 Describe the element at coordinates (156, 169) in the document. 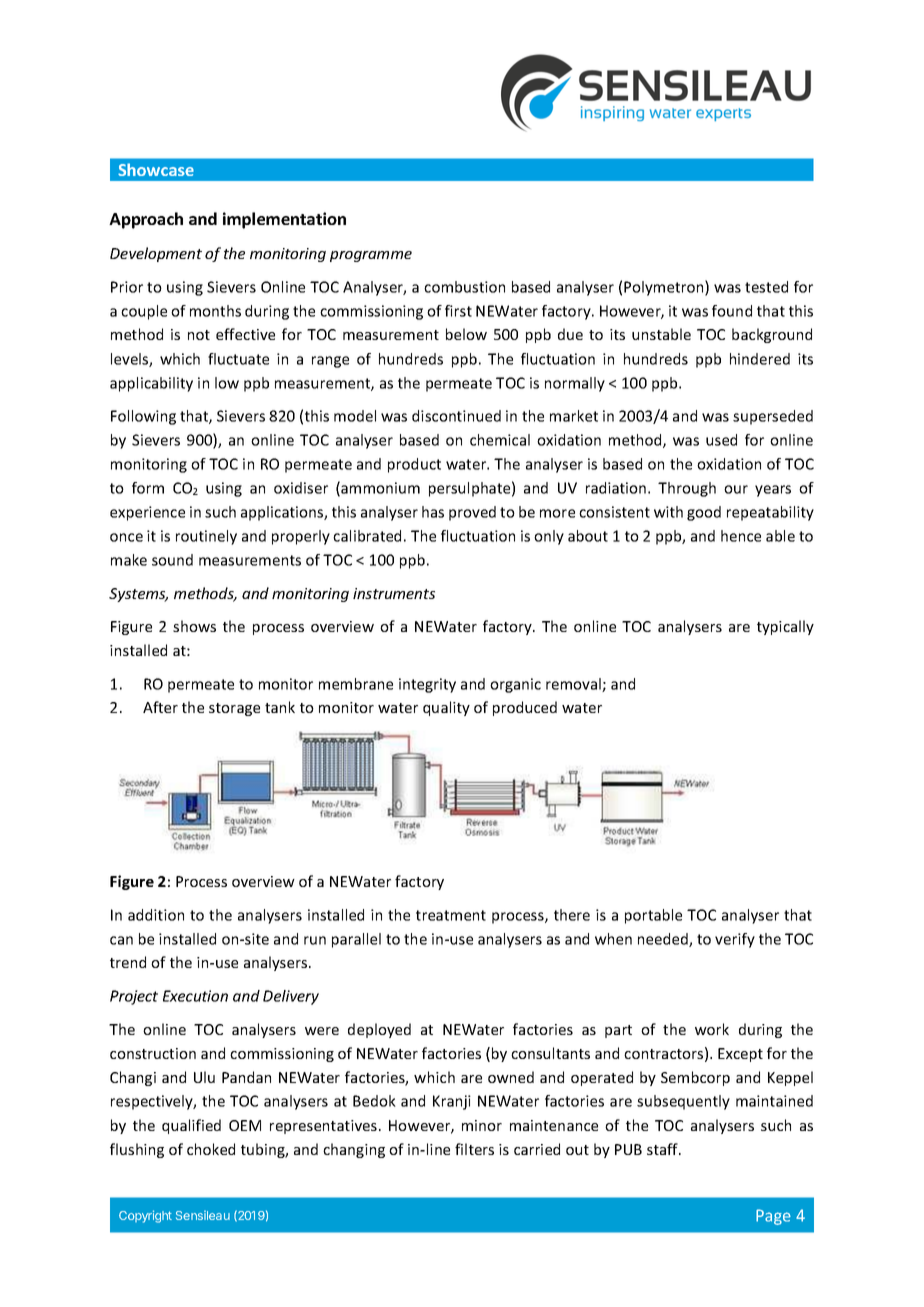

I see `Showcase` at that location.
